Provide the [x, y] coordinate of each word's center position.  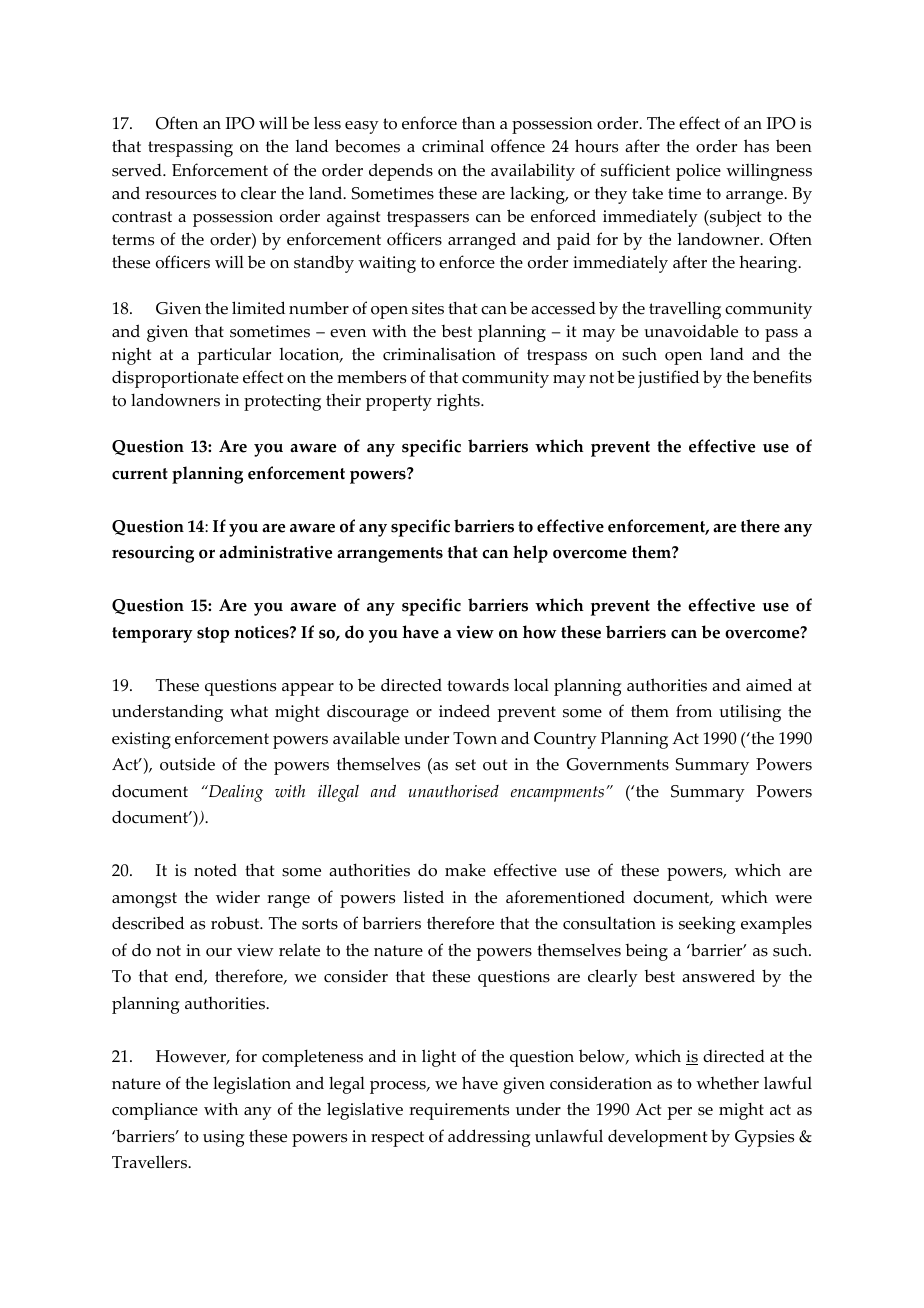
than [478, 122]
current [140, 474]
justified [668, 379]
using [224, 1138]
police [698, 172]
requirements [459, 1111]
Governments [618, 764]
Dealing [234, 793]
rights [459, 402]
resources [180, 195]
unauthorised [453, 791]
